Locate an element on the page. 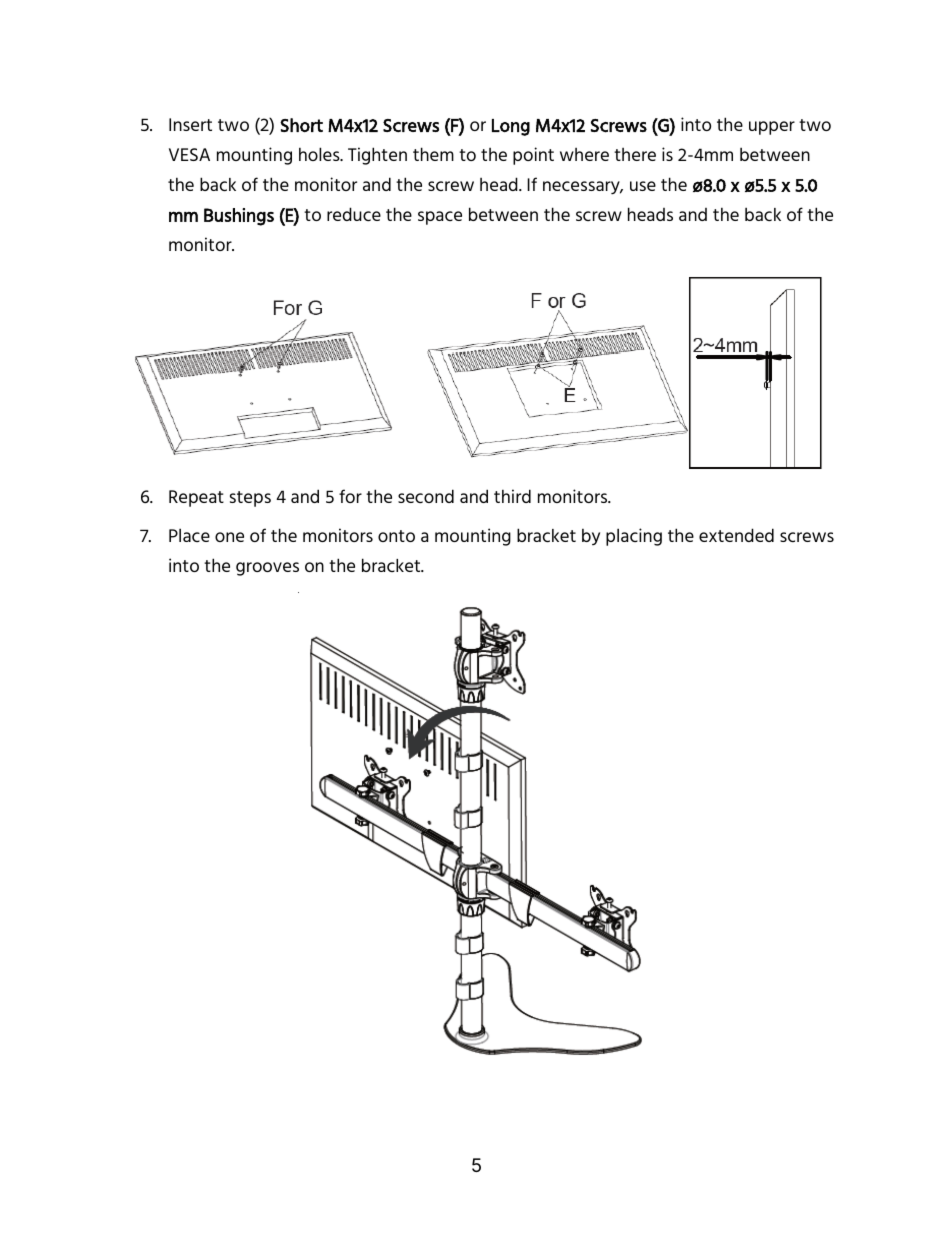 This page has width=952, height=1233. Short is located at coordinates (301, 125).
